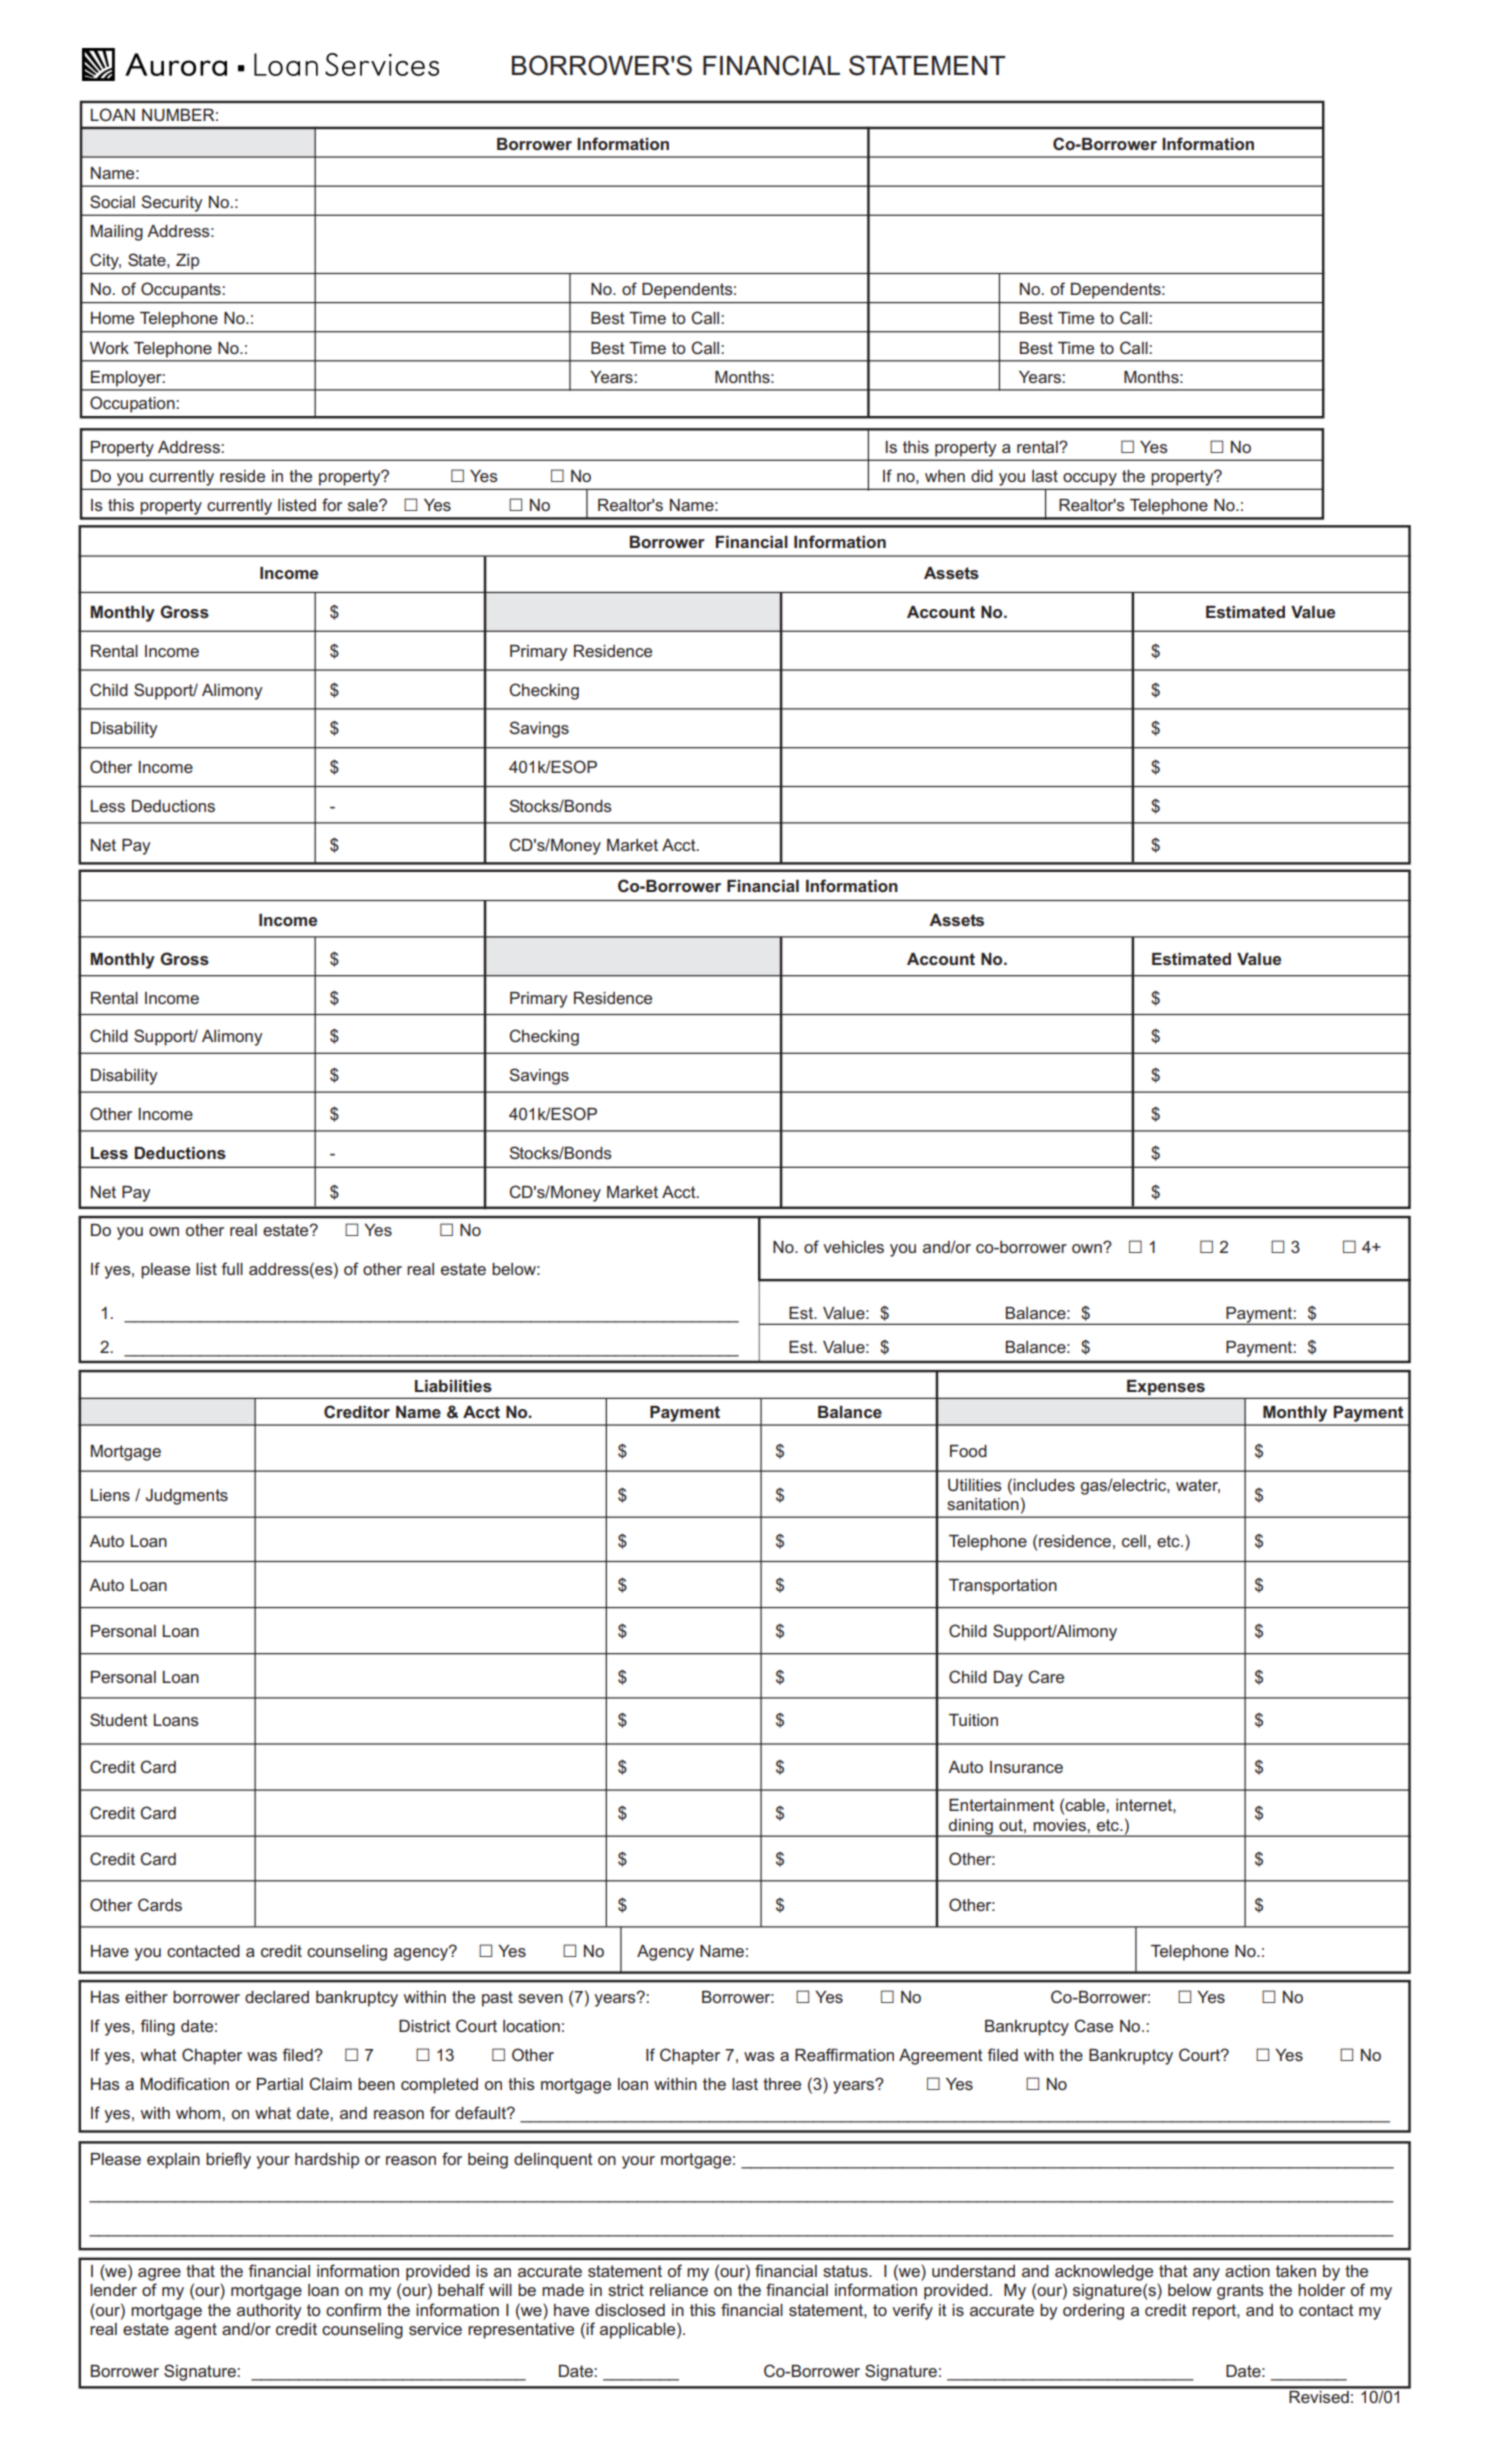 The height and width of the screenshot is (2445, 1485). What do you see at coordinates (968, 1451) in the screenshot?
I see `Food` at bounding box center [968, 1451].
